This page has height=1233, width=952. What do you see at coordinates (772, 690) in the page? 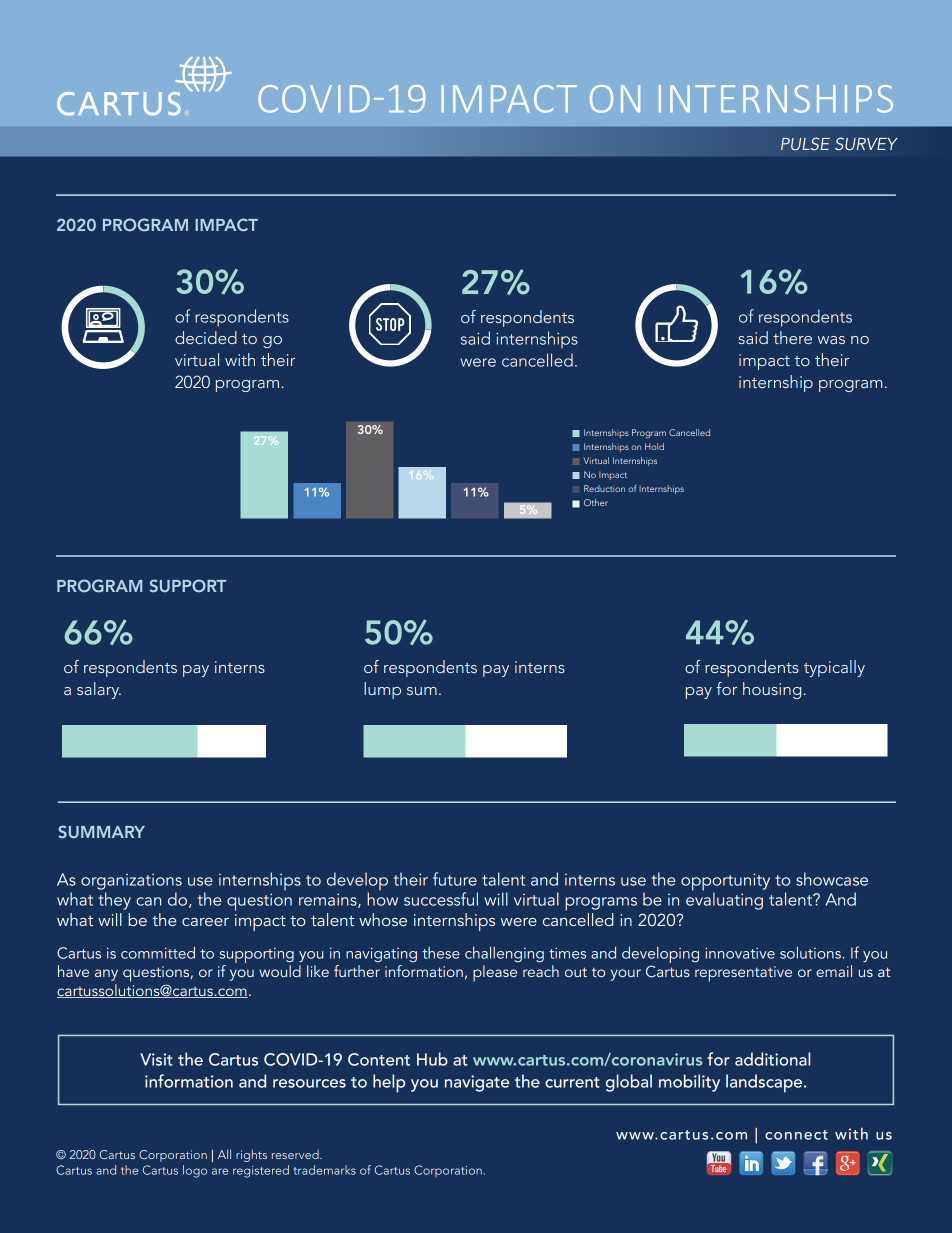
I see `housing` at bounding box center [772, 690].
